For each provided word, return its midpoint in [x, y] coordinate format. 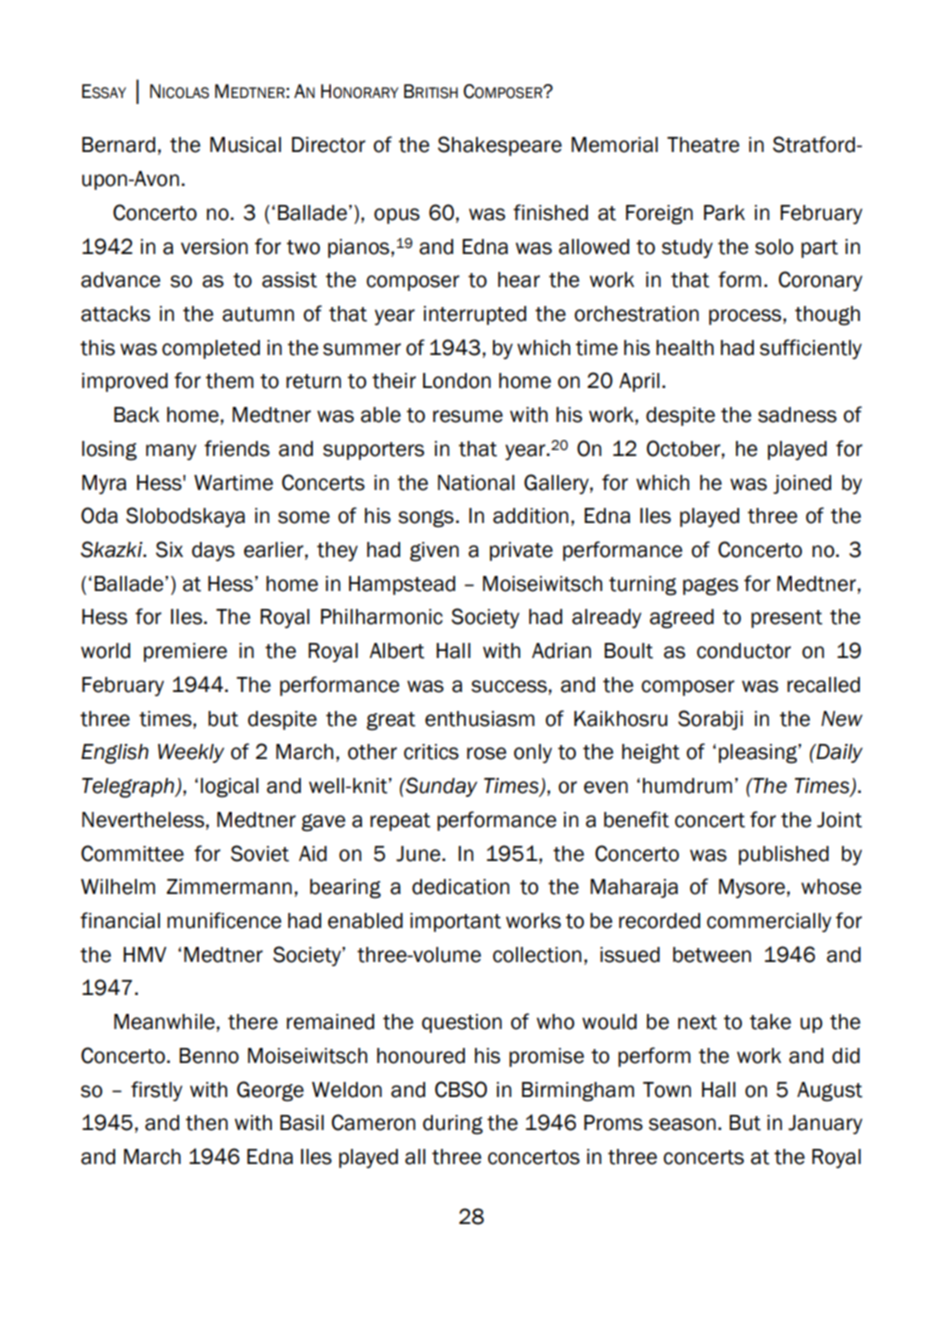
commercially [769, 922]
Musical [245, 145]
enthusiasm [480, 719]
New [842, 719]
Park [724, 213]
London [457, 381]
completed [211, 349]
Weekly [191, 753]
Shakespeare [500, 146]
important [455, 922]
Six [169, 549]
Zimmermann [229, 887]
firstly [156, 1091]
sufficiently [811, 349]
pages [710, 587]
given [434, 552]
